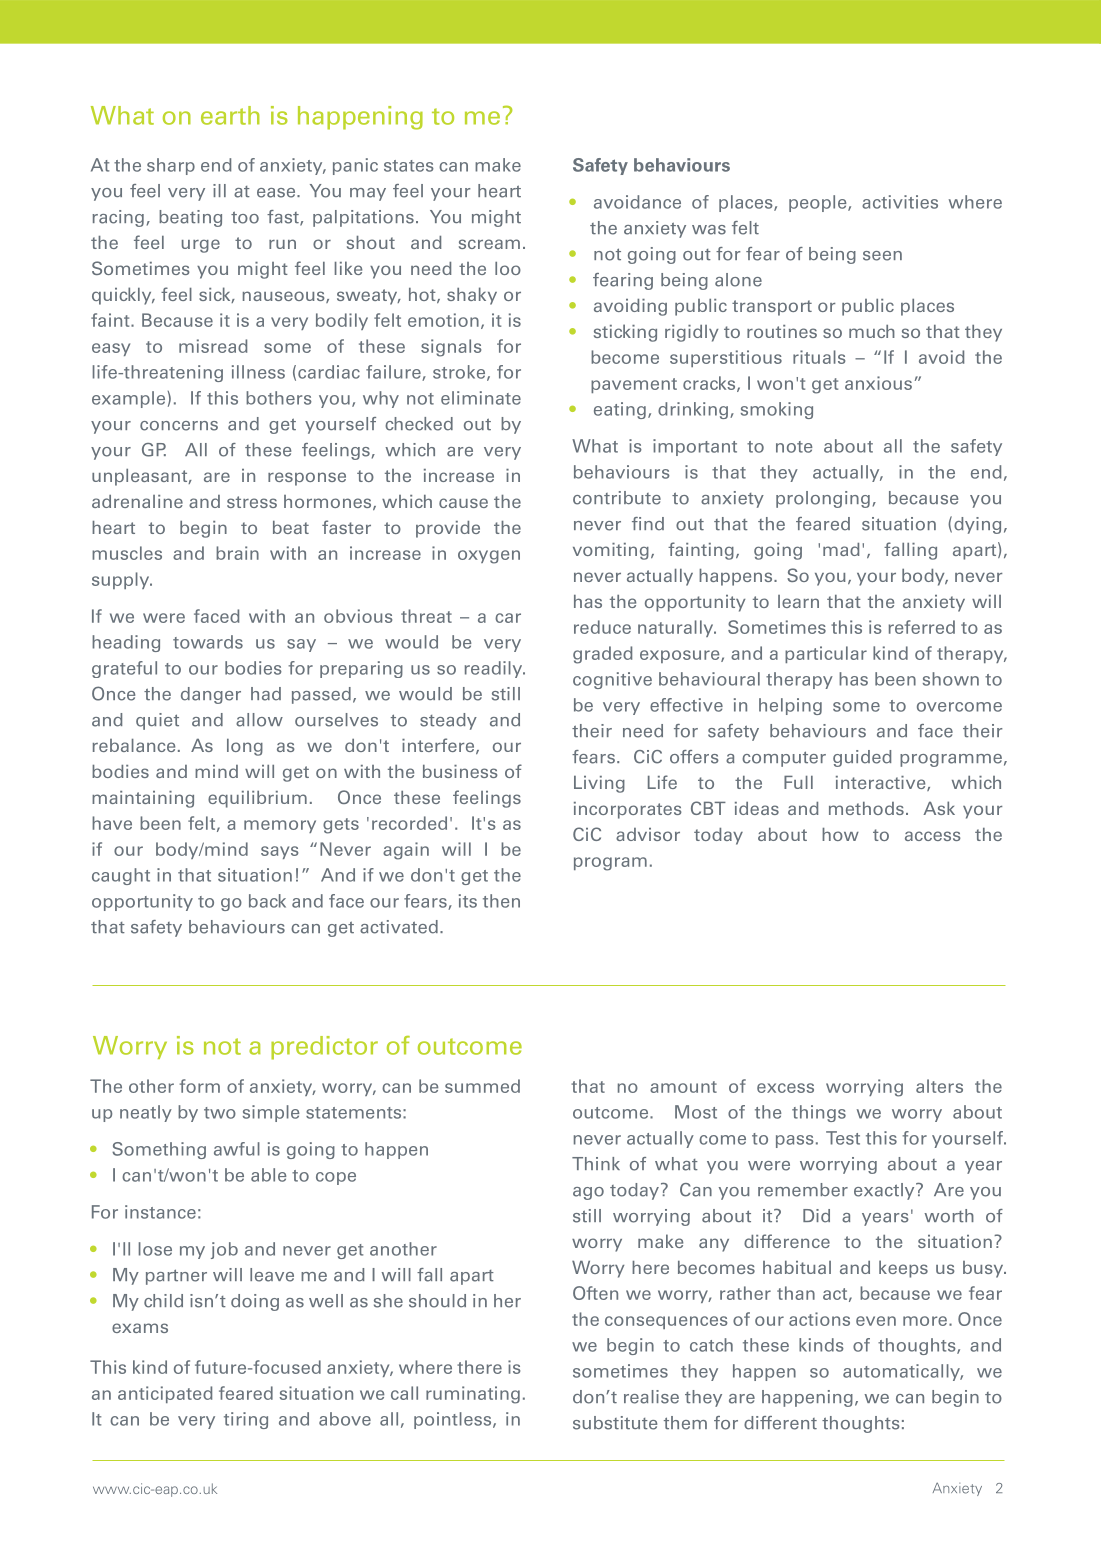 The height and width of the page is (1557, 1101). I want to click on equilibrium, so click(257, 799).
